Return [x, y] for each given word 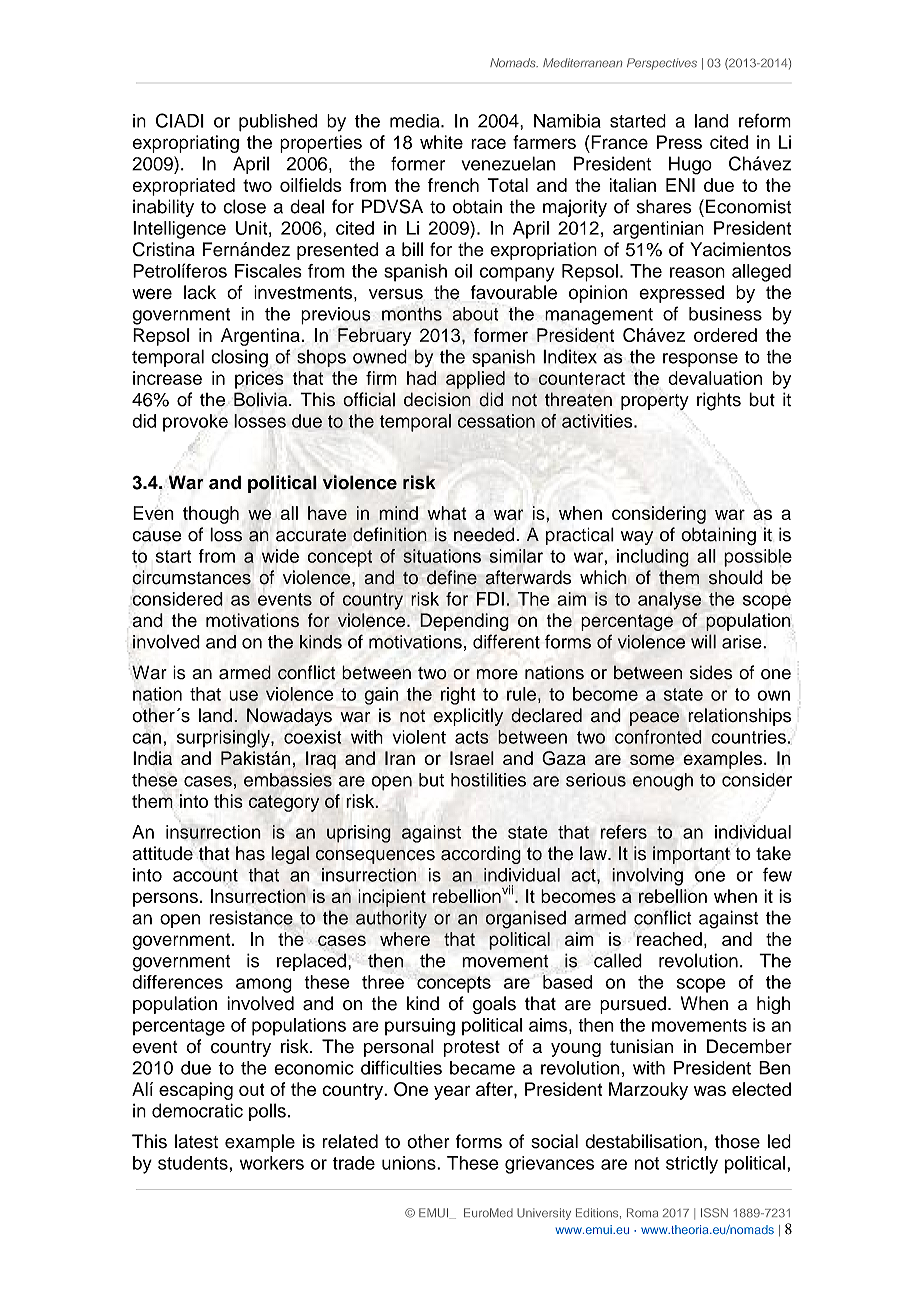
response [700, 360]
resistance [251, 918]
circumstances [191, 577]
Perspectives [662, 64]
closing [239, 358]
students [194, 1163]
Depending [464, 622]
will [703, 641]
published [278, 123]
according [481, 855]
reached [669, 939]
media [416, 121]
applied [475, 380]
